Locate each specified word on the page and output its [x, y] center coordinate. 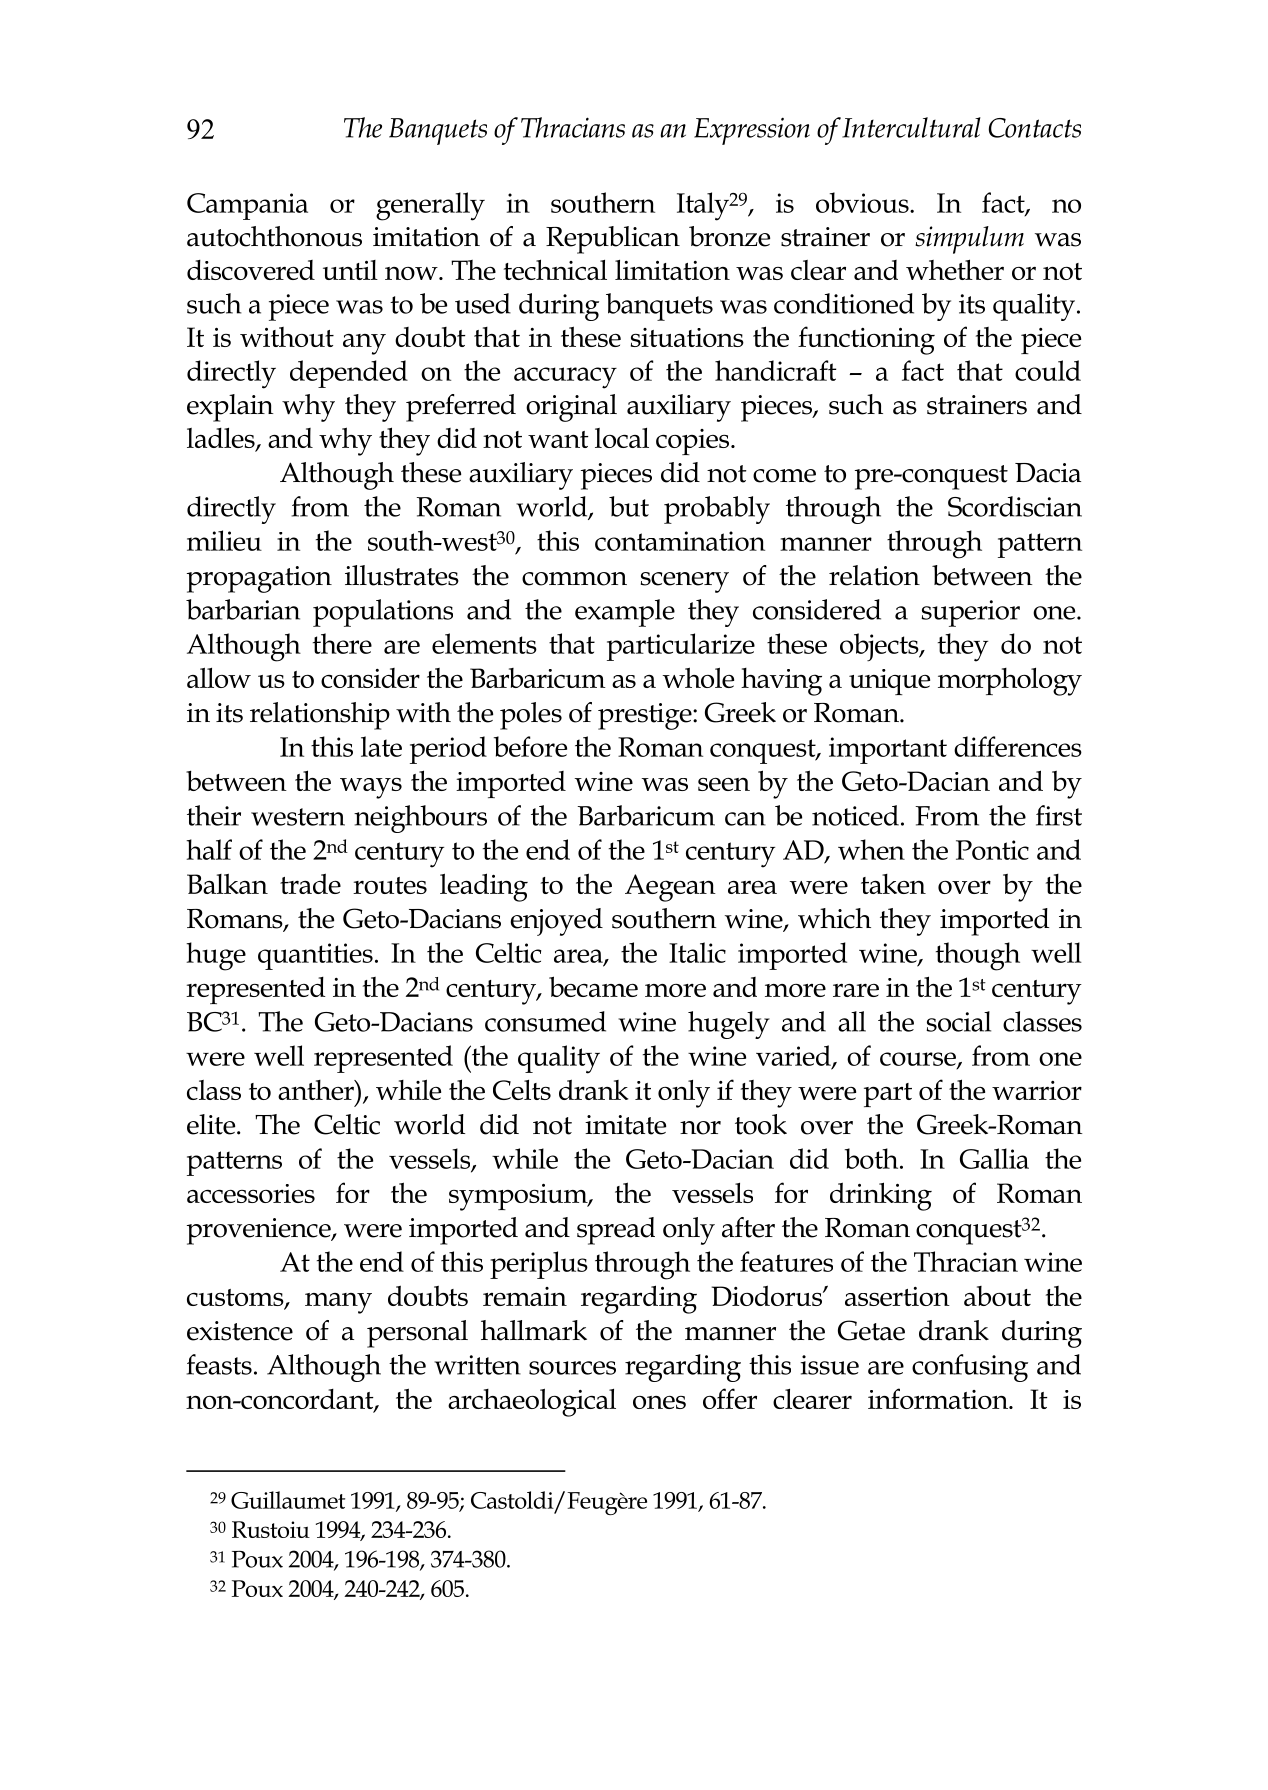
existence [240, 1331]
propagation [259, 579]
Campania [247, 206]
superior [970, 613]
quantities [315, 956]
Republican [613, 240]
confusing [970, 1368]
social [958, 1021]
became [593, 986]
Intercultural [911, 127]
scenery [685, 582]
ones [659, 1402]
